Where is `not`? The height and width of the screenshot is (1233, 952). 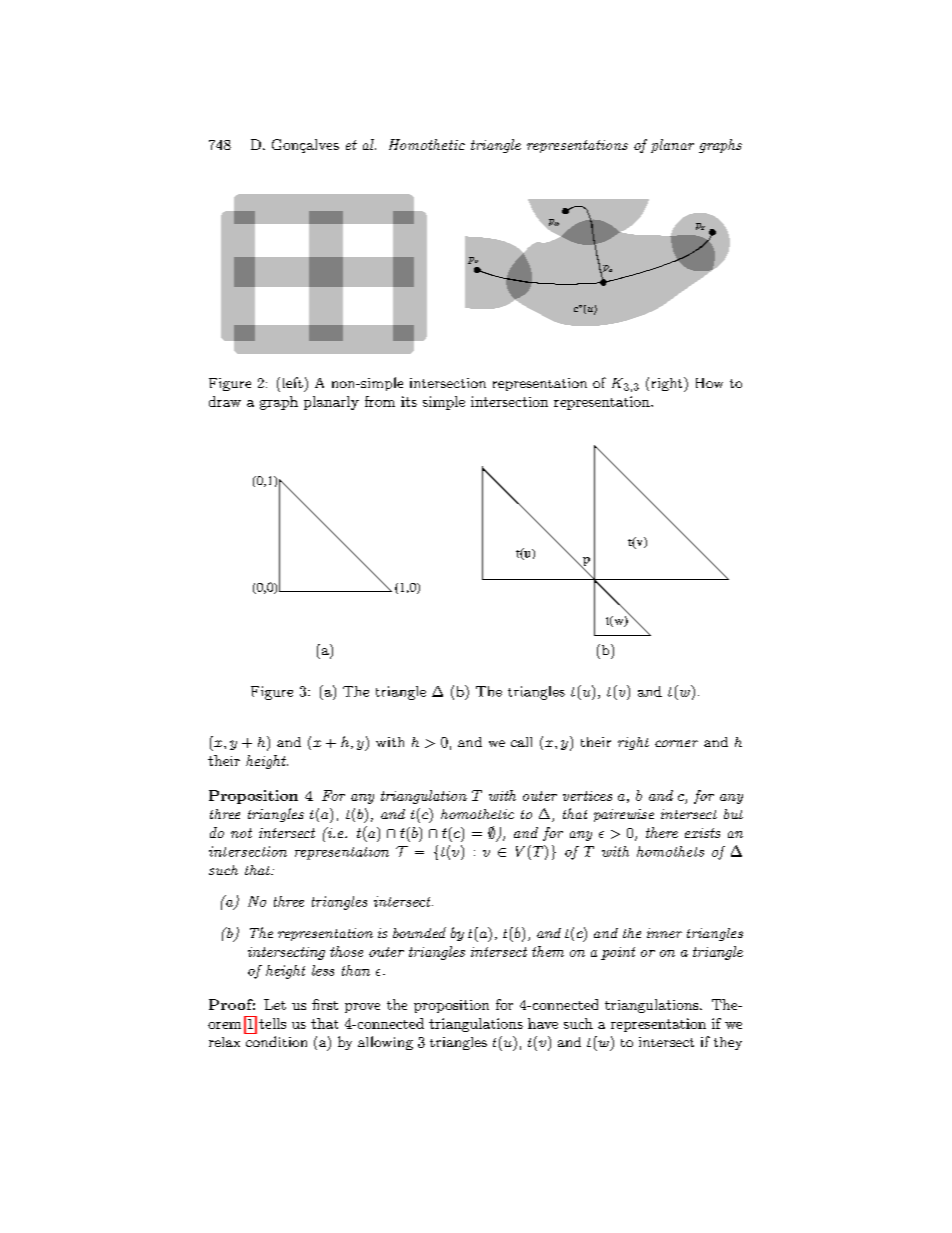 not is located at coordinates (241, 833).
